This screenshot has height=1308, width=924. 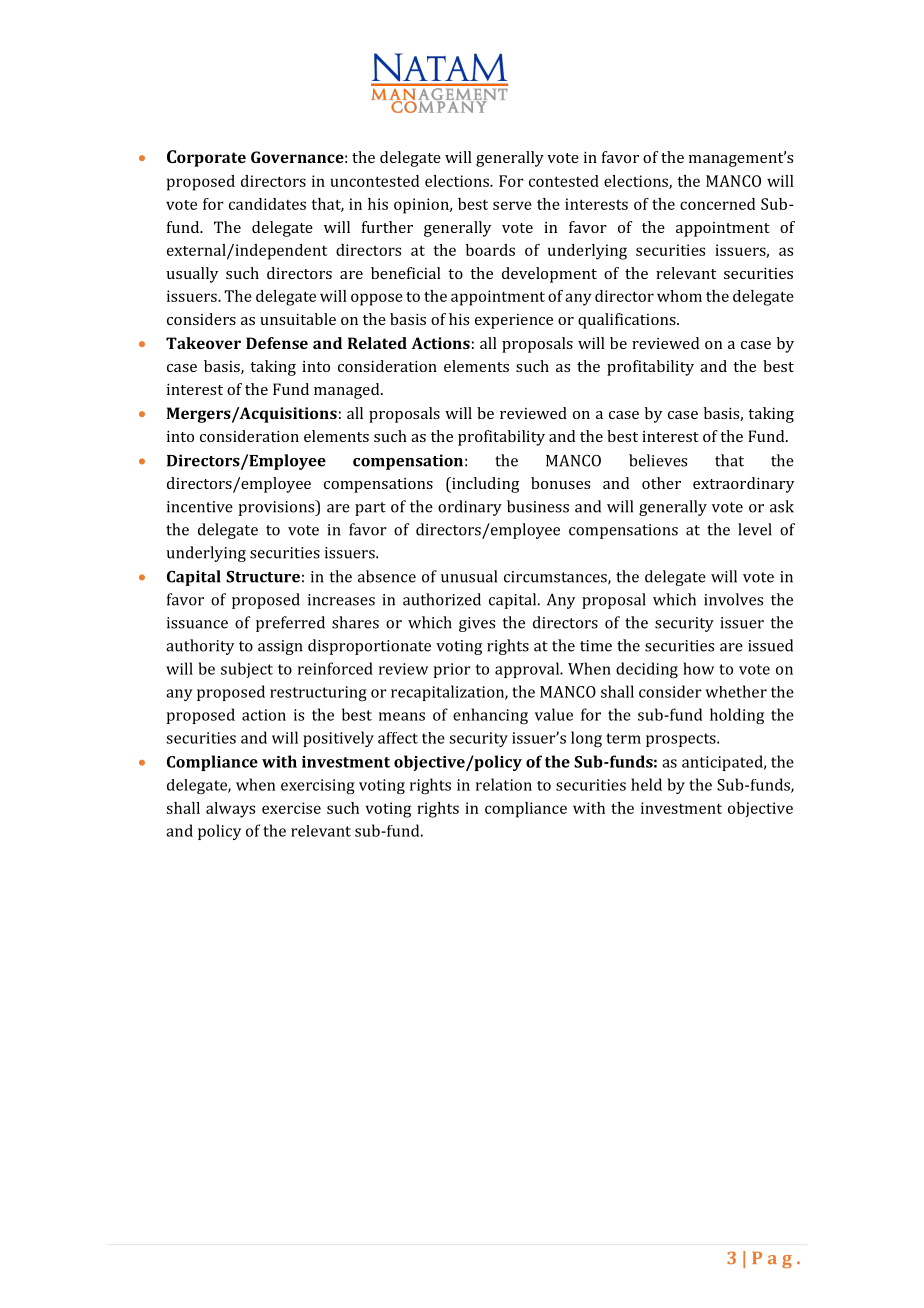 I want to click on experience, so click(x=514, y=321).
